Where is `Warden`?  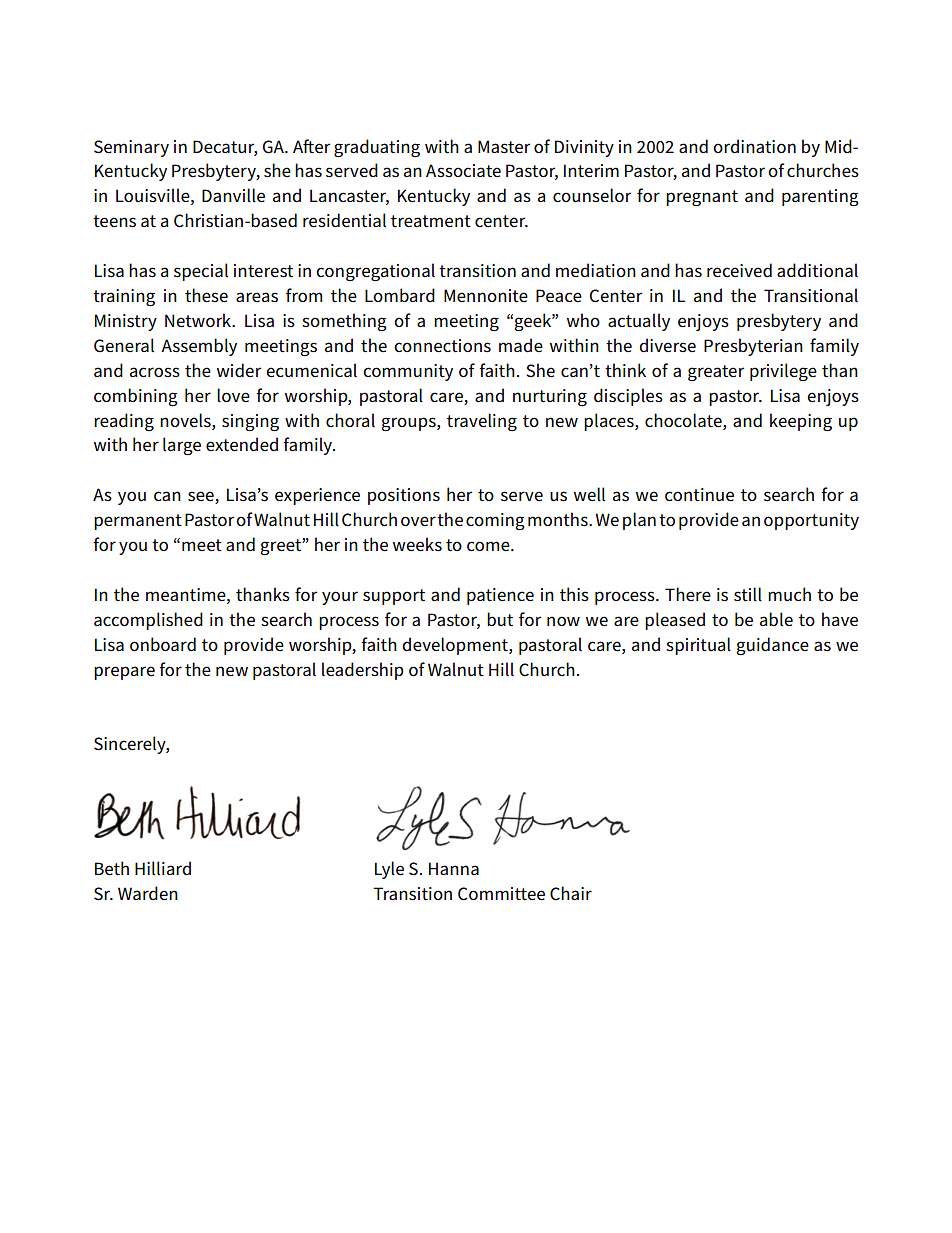 Warden is located at coordinates (148, 893).
